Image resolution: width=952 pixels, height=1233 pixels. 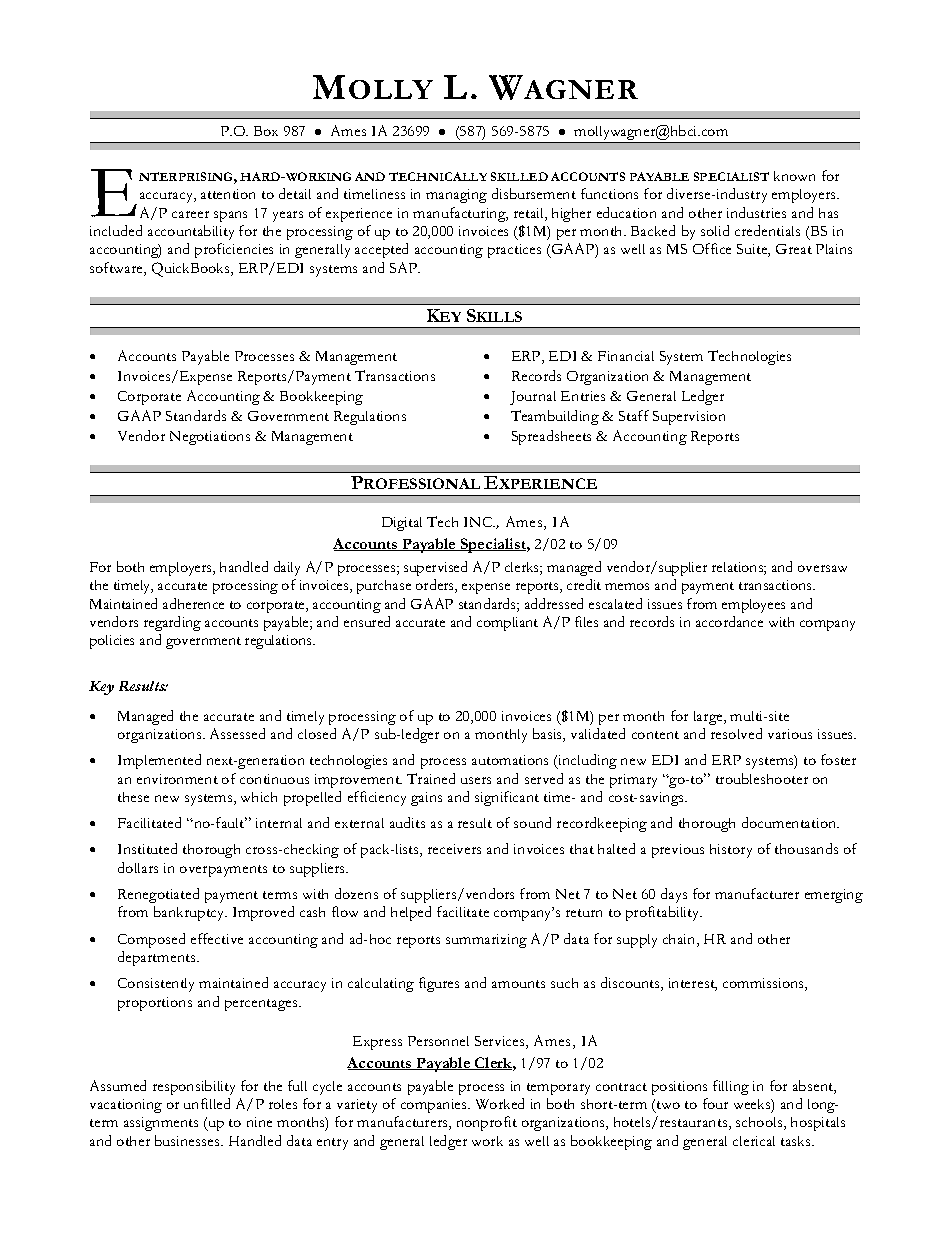 What do you see at coordinates (172, 623) in the screenshot?
I see `regarding` at bounding box center [172, 623].
